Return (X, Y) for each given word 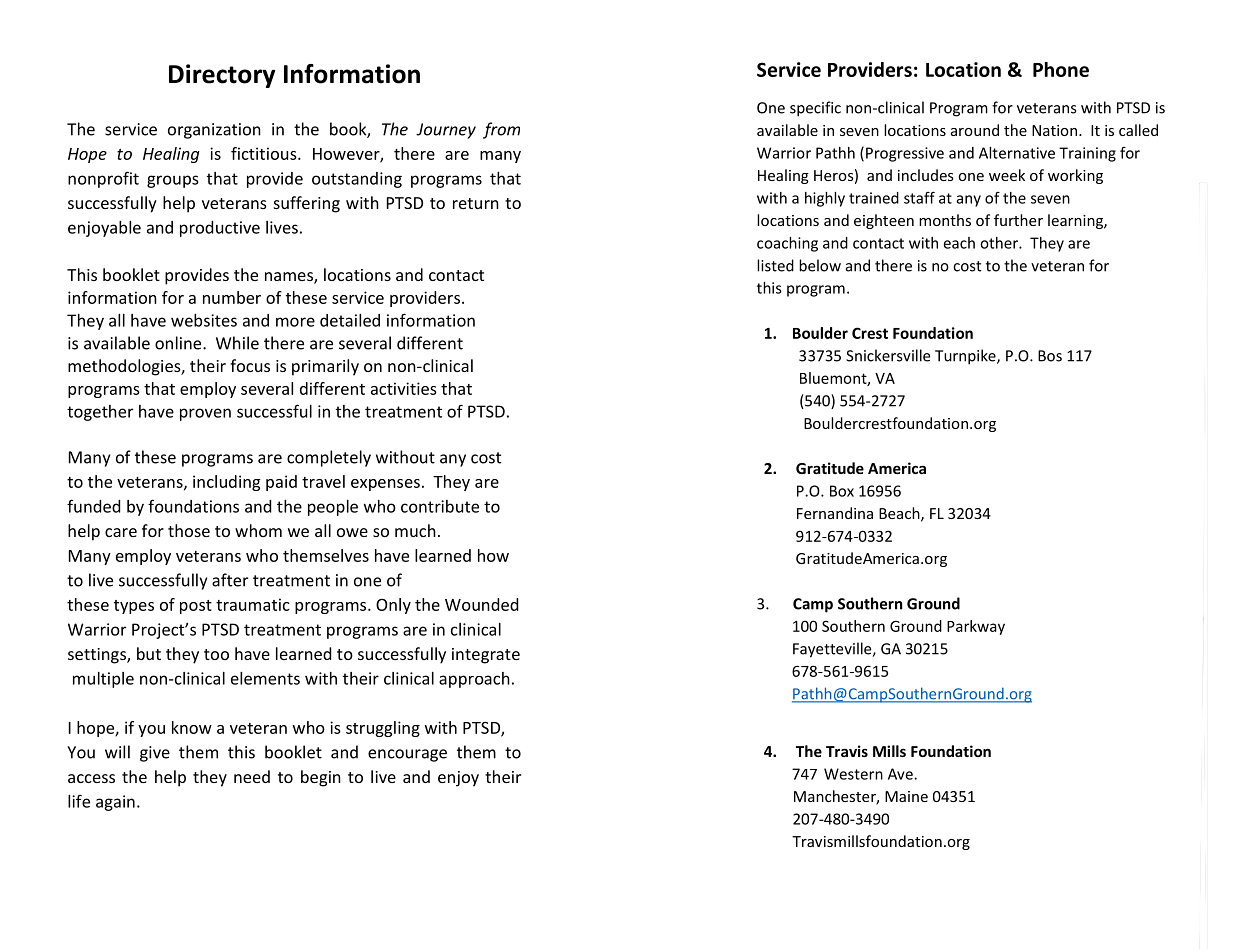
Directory (222, 76)
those (189, 530)
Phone (1061, 69)
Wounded (481, 604)
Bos (1050, 356)
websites (204, 320)
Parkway (976, 627)
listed (775, 265)
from (501, 130)
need (252, 776)
